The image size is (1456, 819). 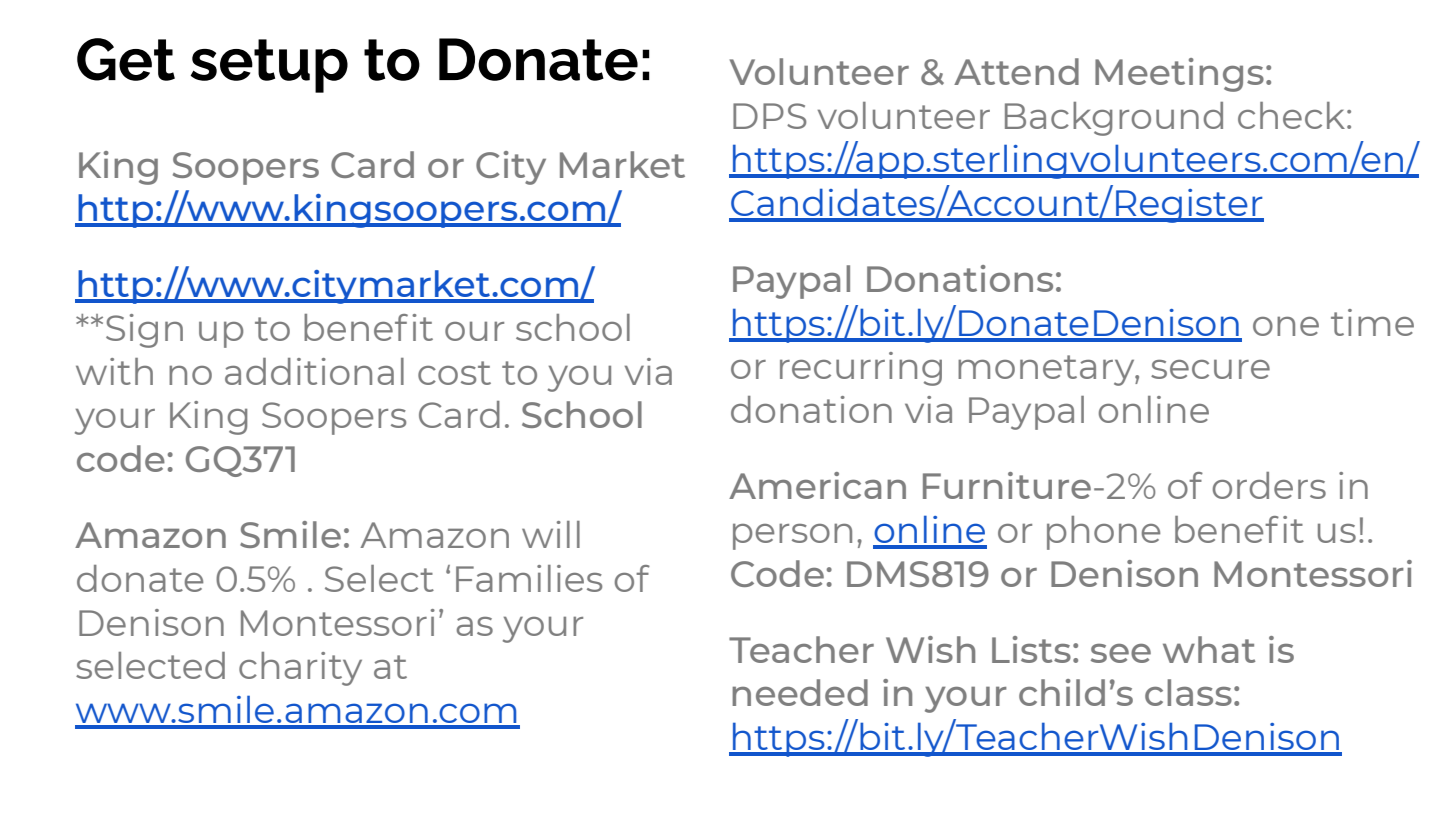 I want to click on Meetings, so click(x=1179, y=75).
